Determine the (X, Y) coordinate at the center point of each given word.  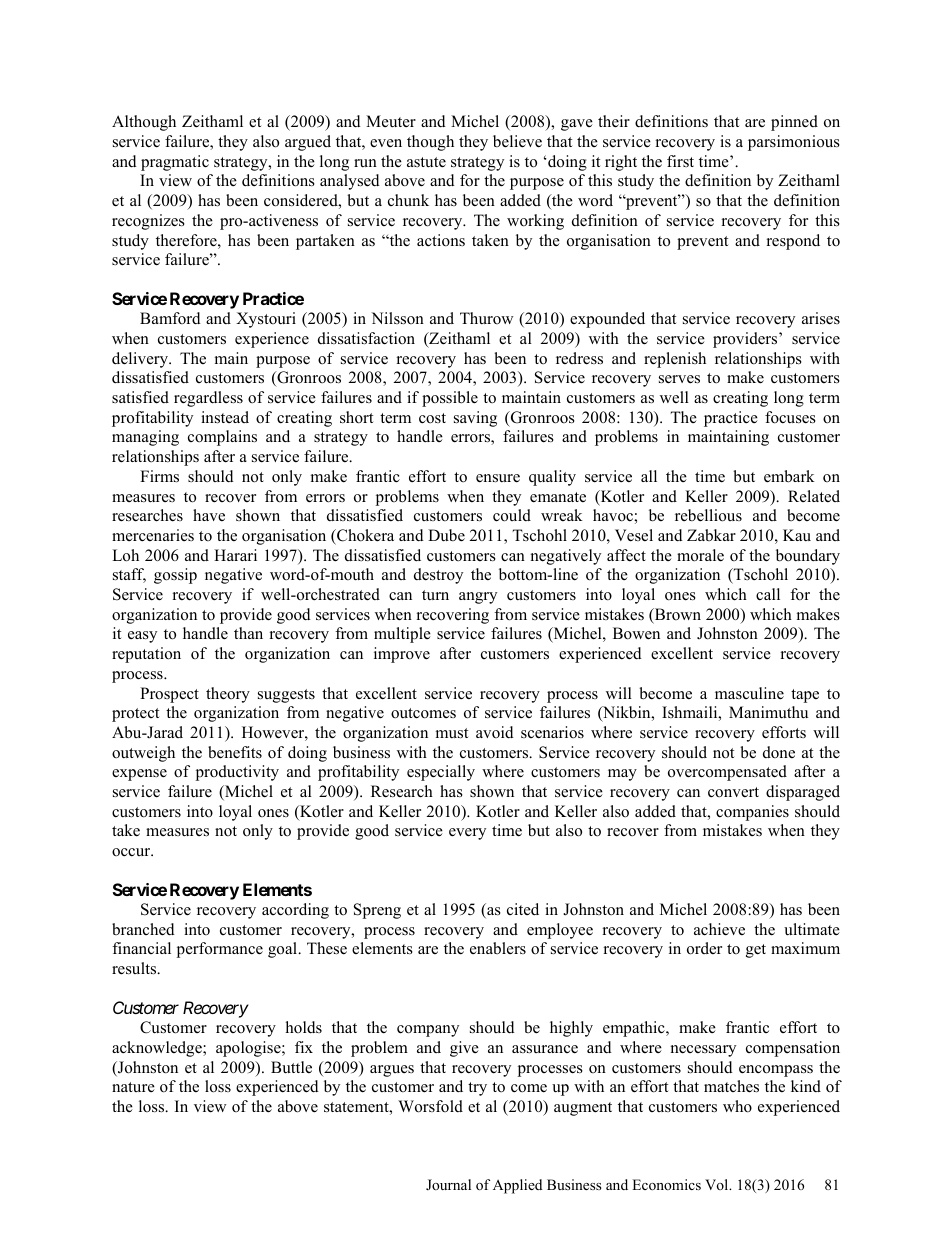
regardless (208, 399)
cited (523, 909)
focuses (790, 417)
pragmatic (175, 163)
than (248, 633)
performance (220, 950)
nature (133, 1087)
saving (475, 419)
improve (402, 655)
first (680, 161)
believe (517, 141)
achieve (719, 929)
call (768, 594)
